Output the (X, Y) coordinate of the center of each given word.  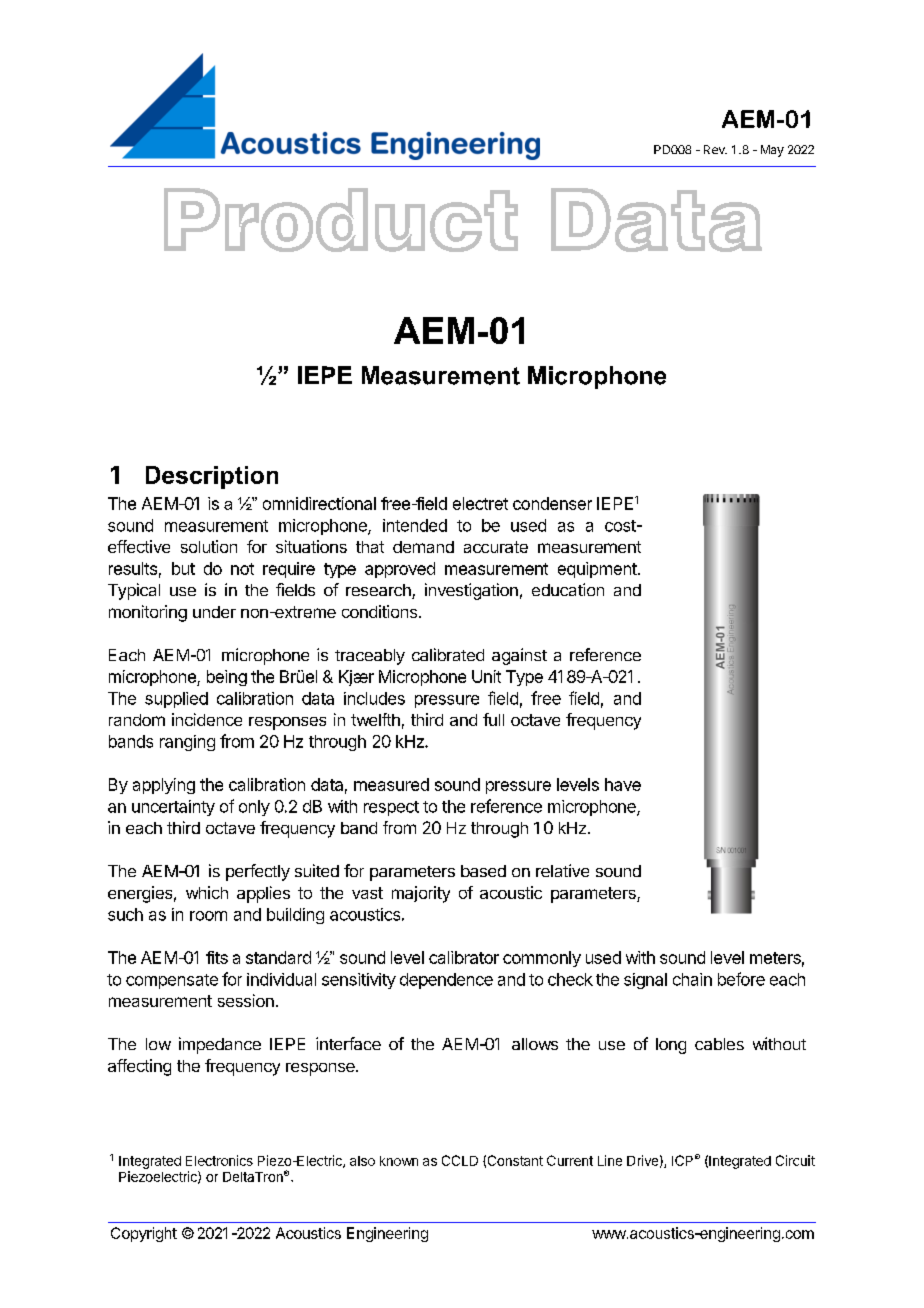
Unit (486, 676)
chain (692, 979)
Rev (715, 149)
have (623, 784)
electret (480, 503)
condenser (552, 503)
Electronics (219, 1160)
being (227, 678)
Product (341, 220)
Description (212, 477)
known (399, 1161)
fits (217, 957)
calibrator (464, 957)
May (772, 151)
